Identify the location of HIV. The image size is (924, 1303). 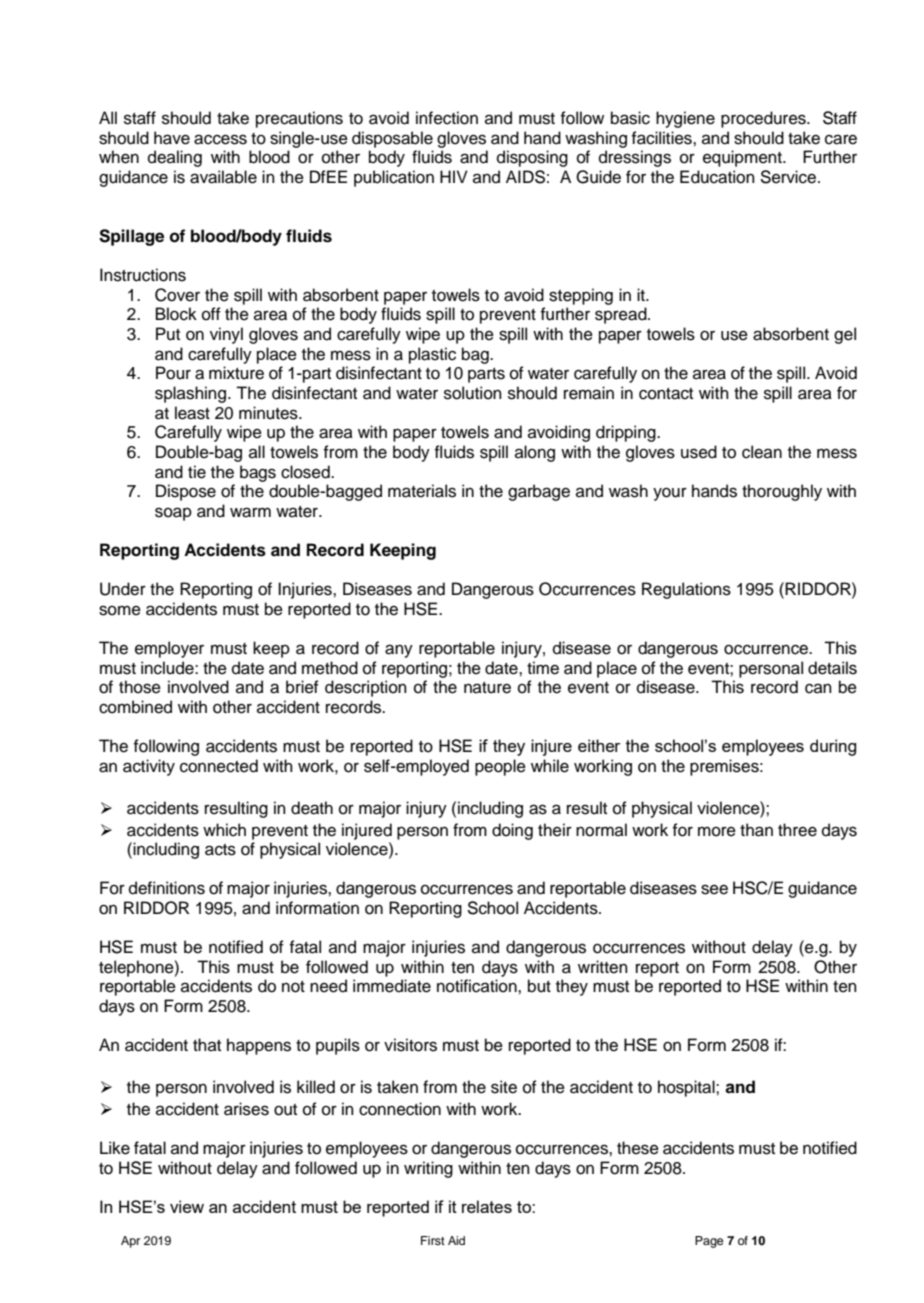
(454, 176).
